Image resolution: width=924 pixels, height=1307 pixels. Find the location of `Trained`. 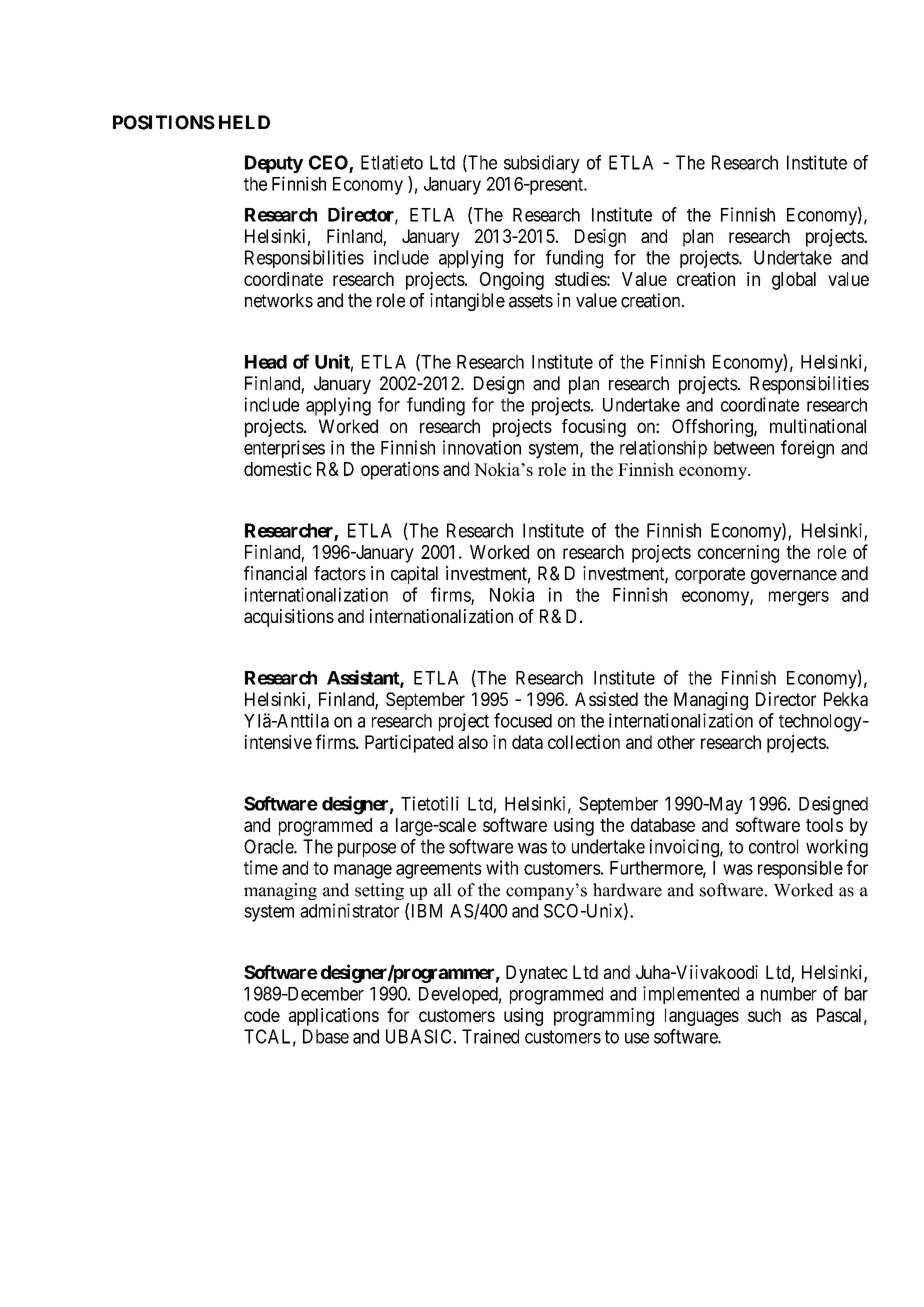

Trained is located at coordinates (490, 1036).
